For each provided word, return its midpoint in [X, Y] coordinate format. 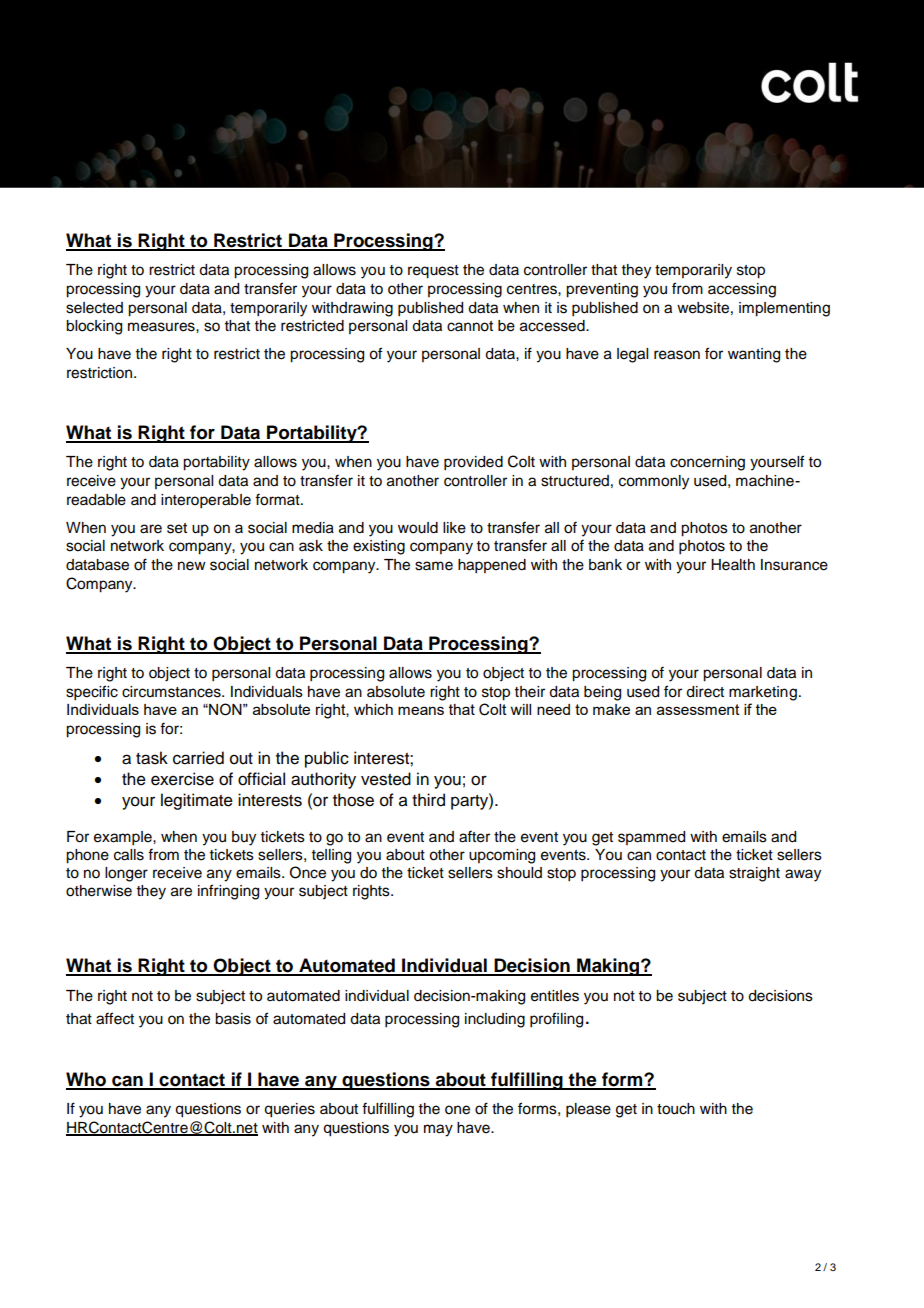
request [433, 272]
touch [676, 1109]
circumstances [172, 692]
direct [705, 692]
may [438, 1130]
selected [94, 308]
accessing [742, 290]
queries [289, 1110]
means [421, 710]
